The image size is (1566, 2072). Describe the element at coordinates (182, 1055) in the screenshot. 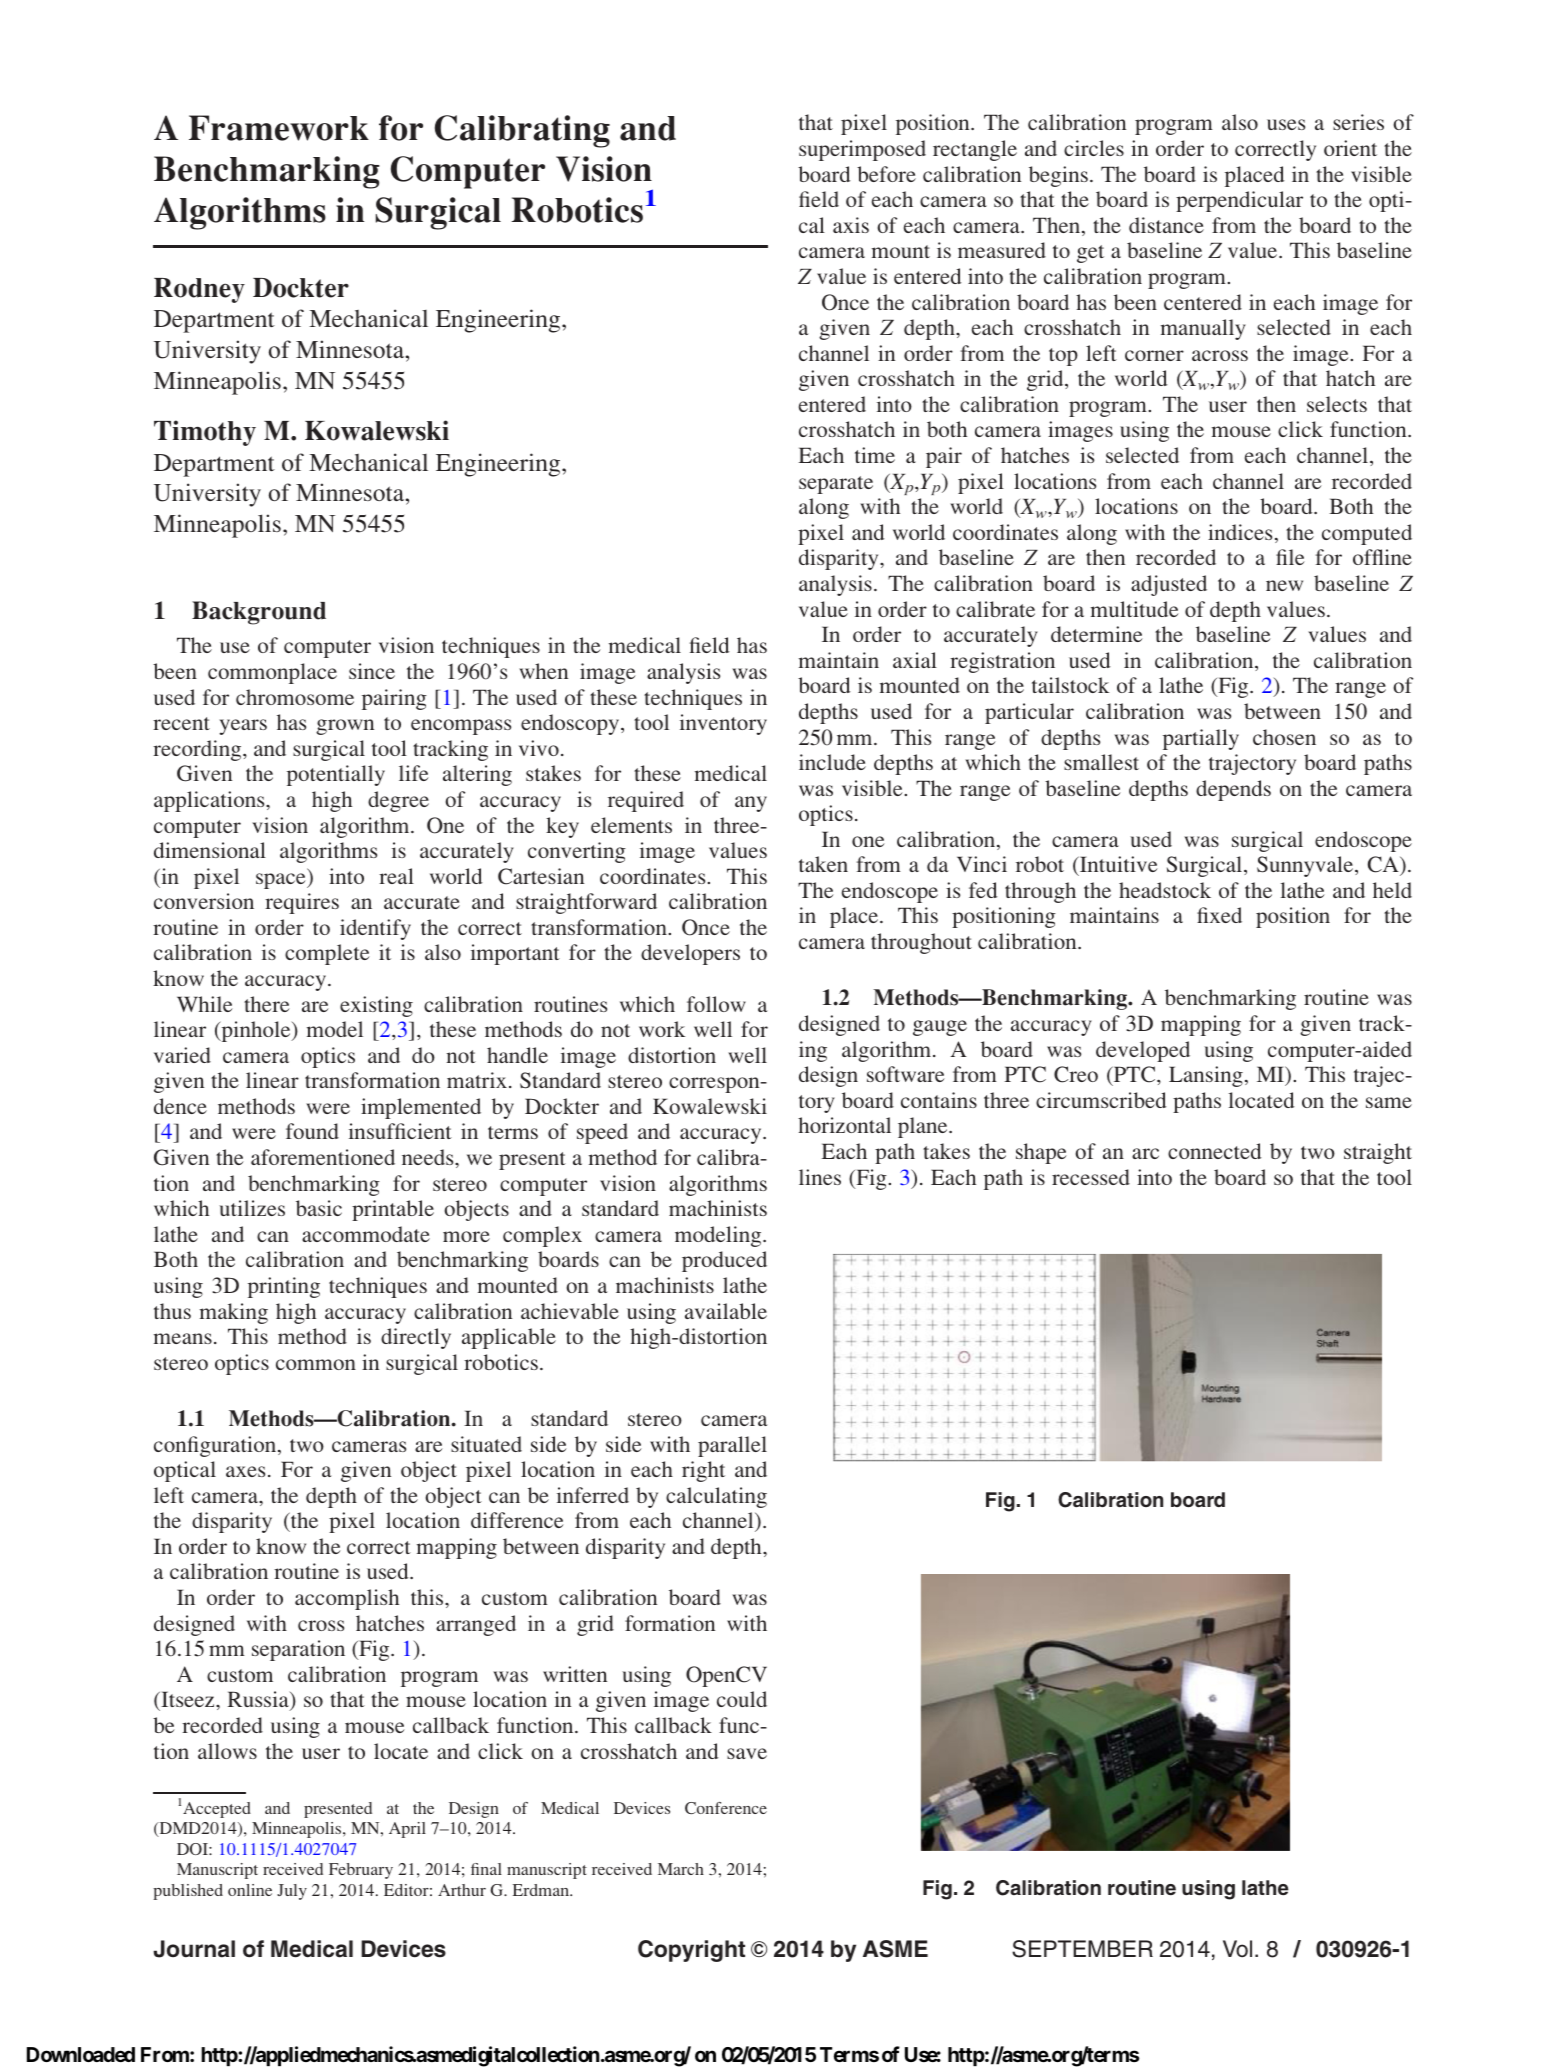

I see `varied` at that location.
